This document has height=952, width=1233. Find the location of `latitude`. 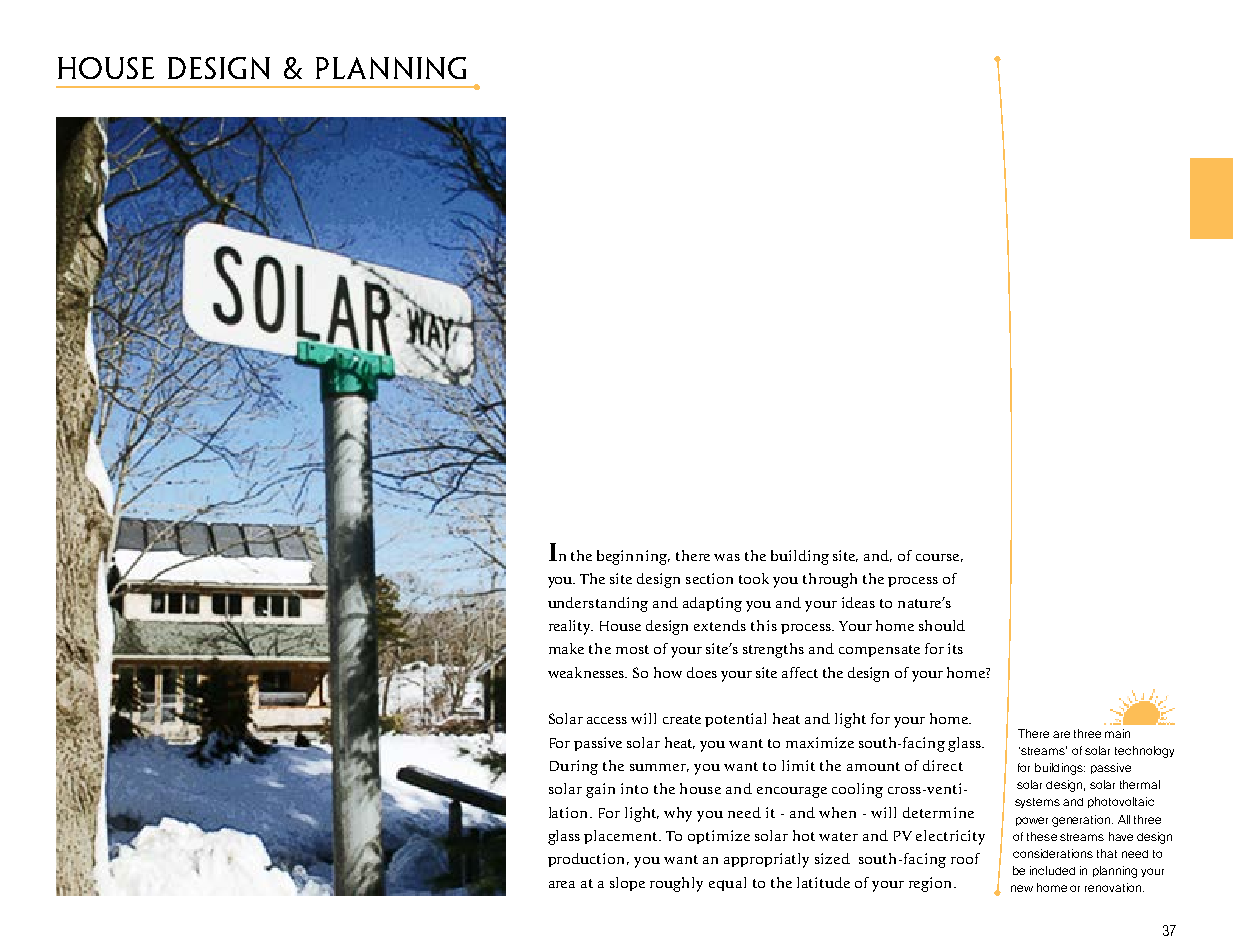

latitude is located at coordinates (823, 882).
